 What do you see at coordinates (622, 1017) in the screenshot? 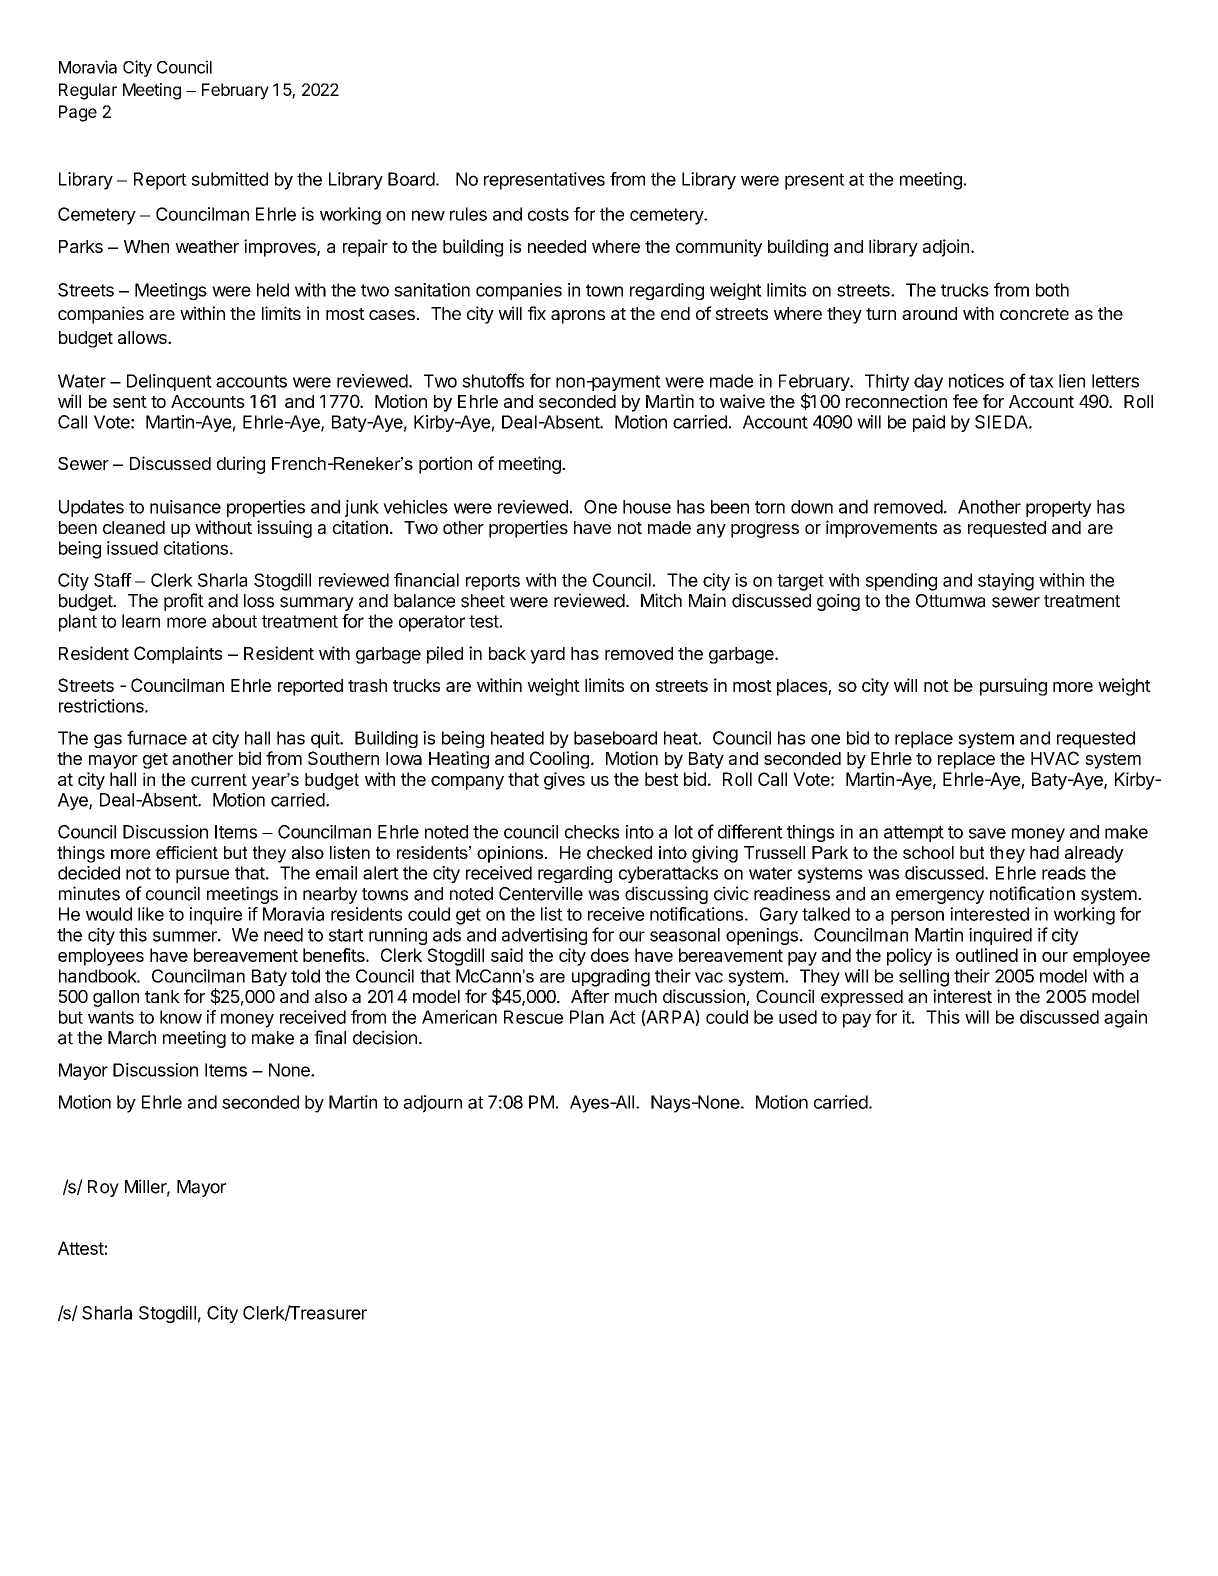
I see `Act` at bounding box center [622, 1017].
